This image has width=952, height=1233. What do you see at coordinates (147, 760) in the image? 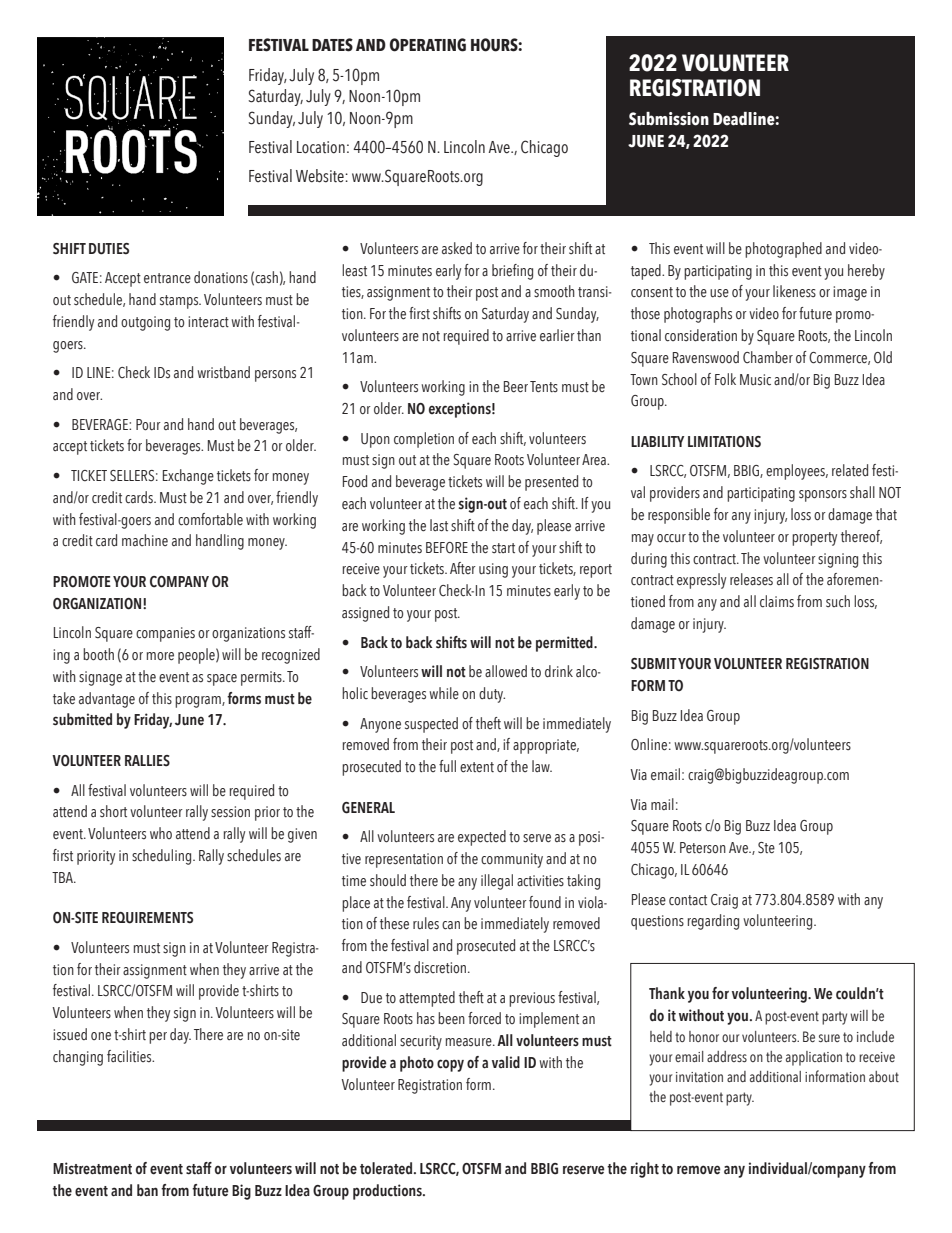
I see `RALLIES` at bounding box center [147, 760].
